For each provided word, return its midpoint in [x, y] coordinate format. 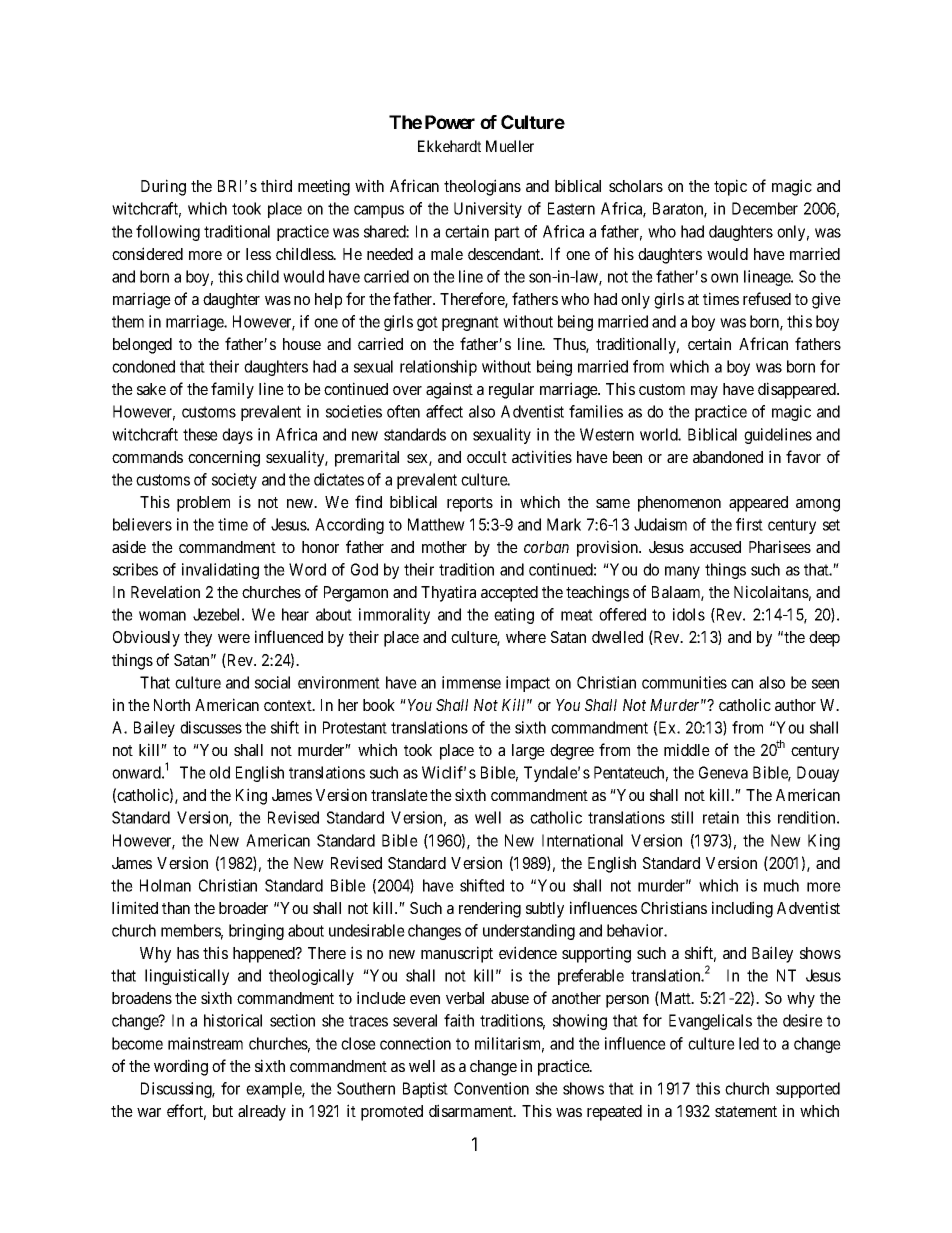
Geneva [723, 772]
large [528, 752]
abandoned [728, 457]
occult [487, 457]
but [223, 1111]
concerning [224, 458]
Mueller [510, 146]
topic [730, 187]
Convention [491, 1088]
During [163, 187]
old [219, 772]
